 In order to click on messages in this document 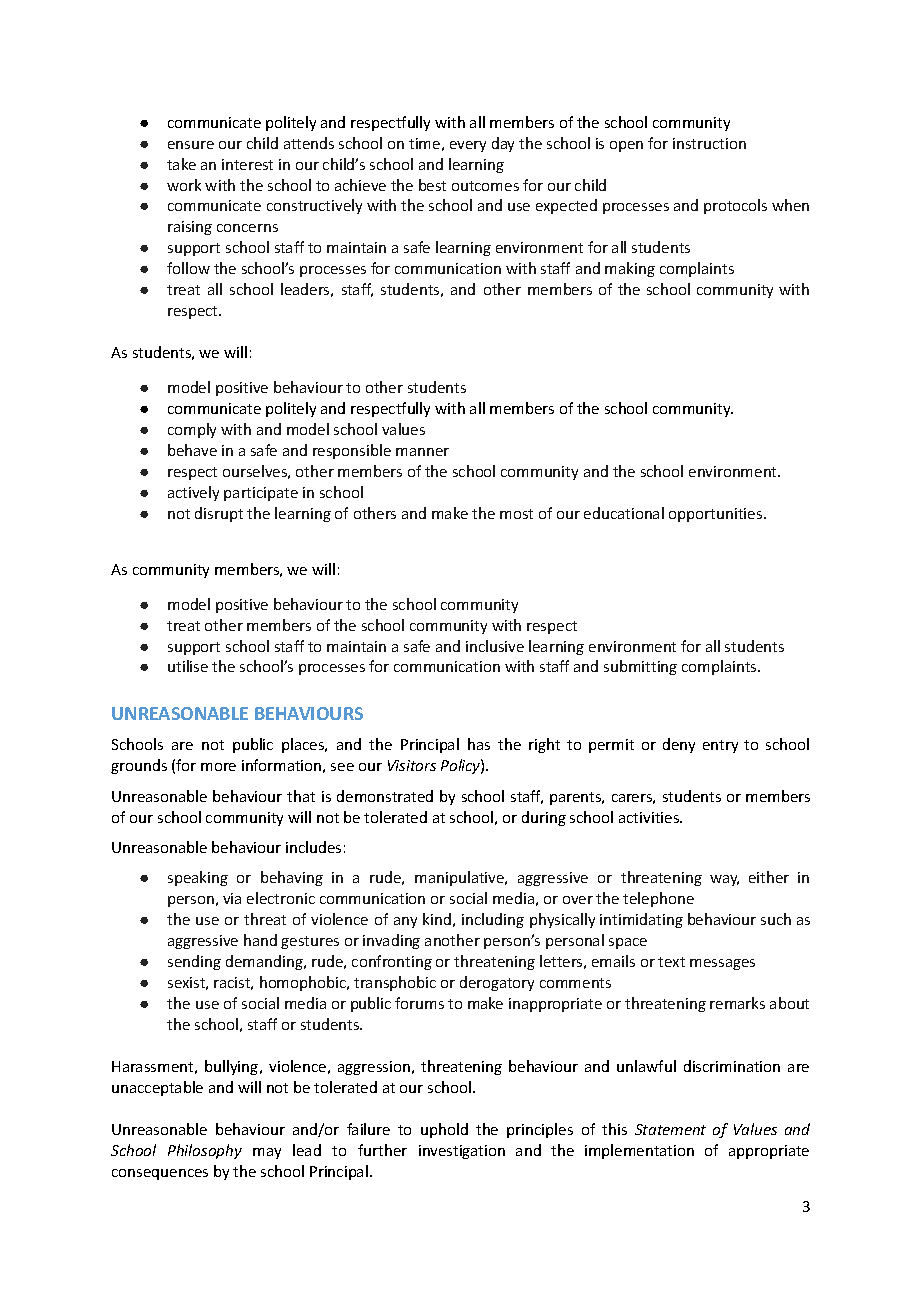, I will do `click(722, 964)`.
